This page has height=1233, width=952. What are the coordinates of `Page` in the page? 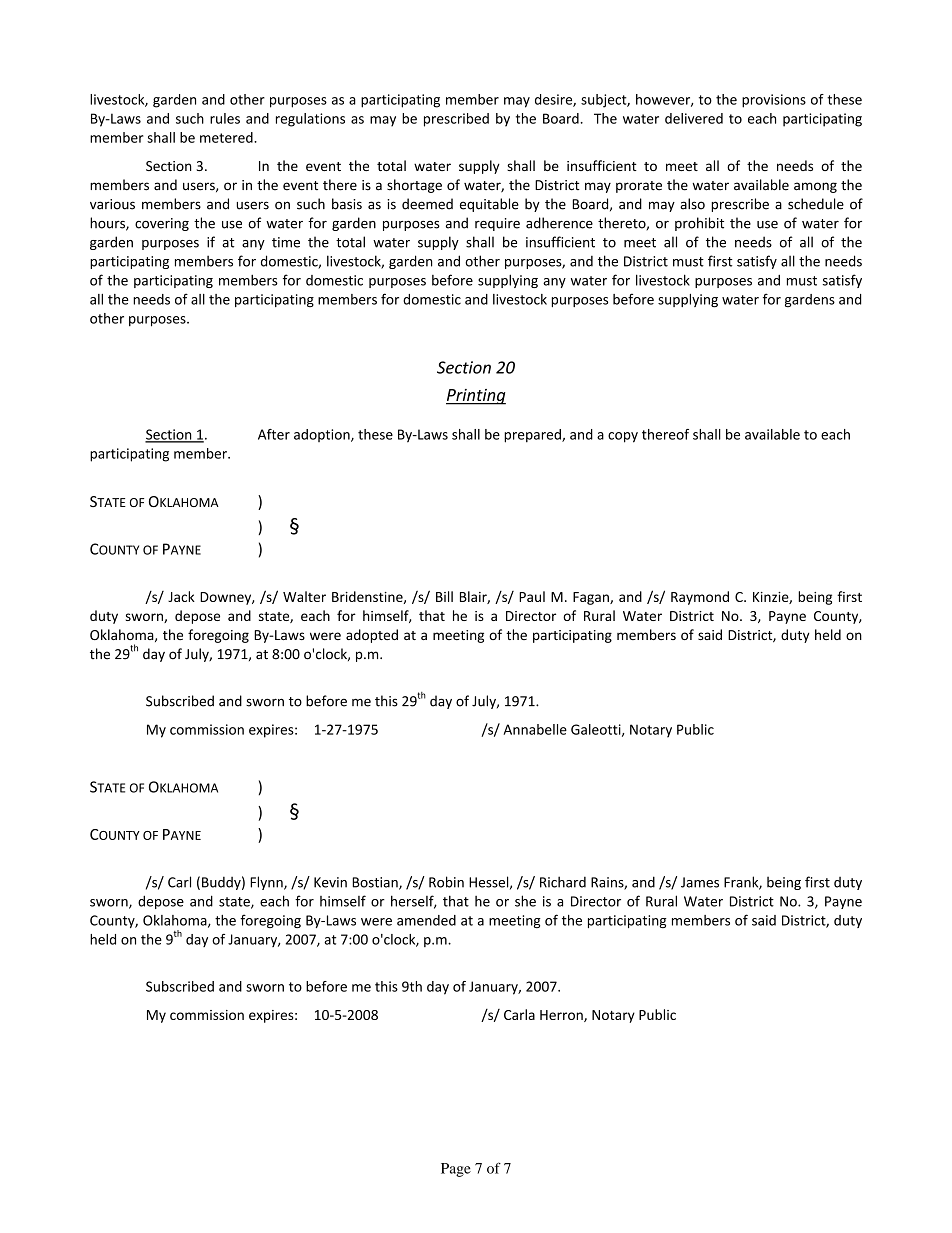 It's located at (456, 1170).
